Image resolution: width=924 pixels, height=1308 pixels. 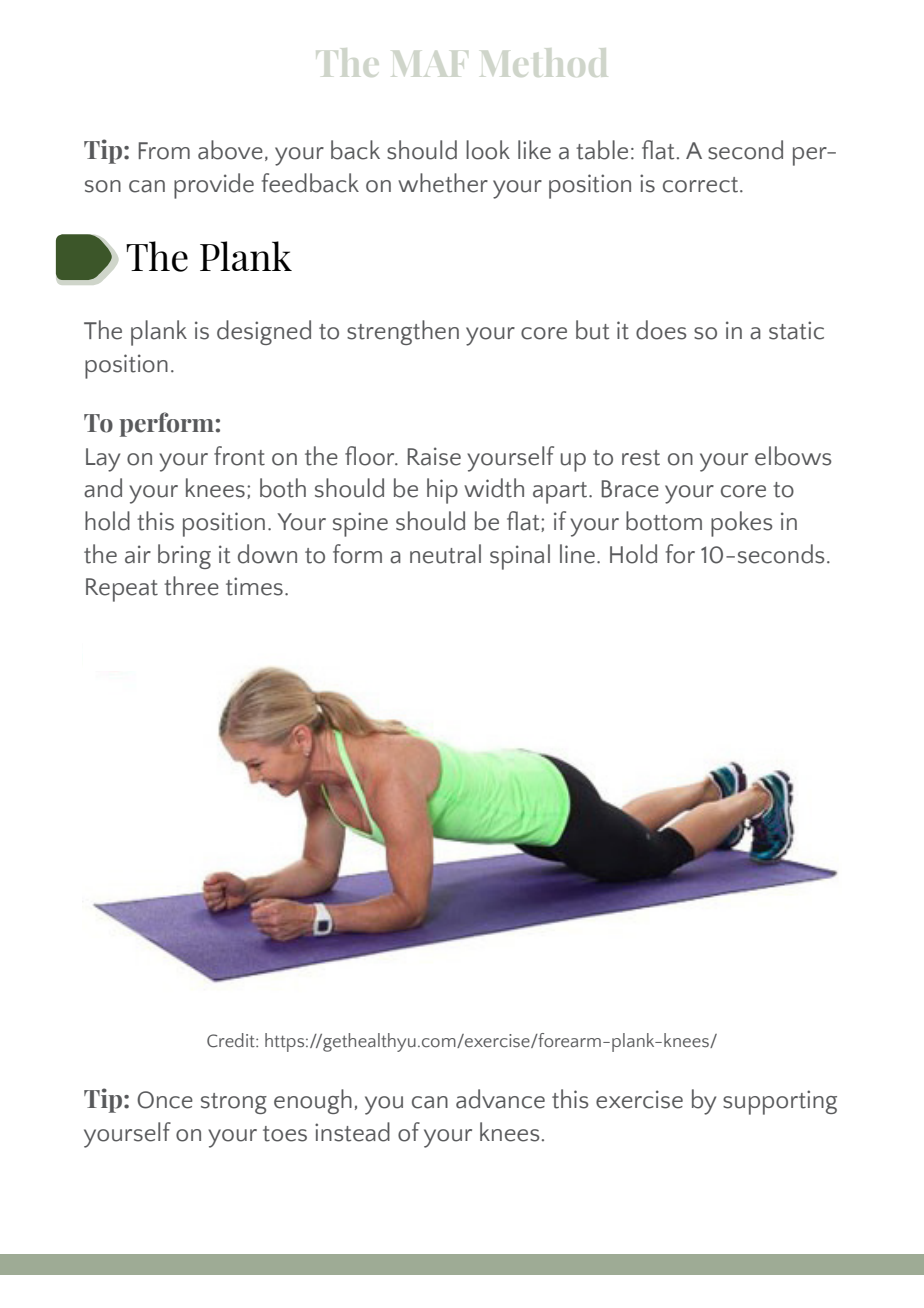 What do you see at coordinates (702, 185) in the page?
I see `correct` at bounding box center [702, 185].
